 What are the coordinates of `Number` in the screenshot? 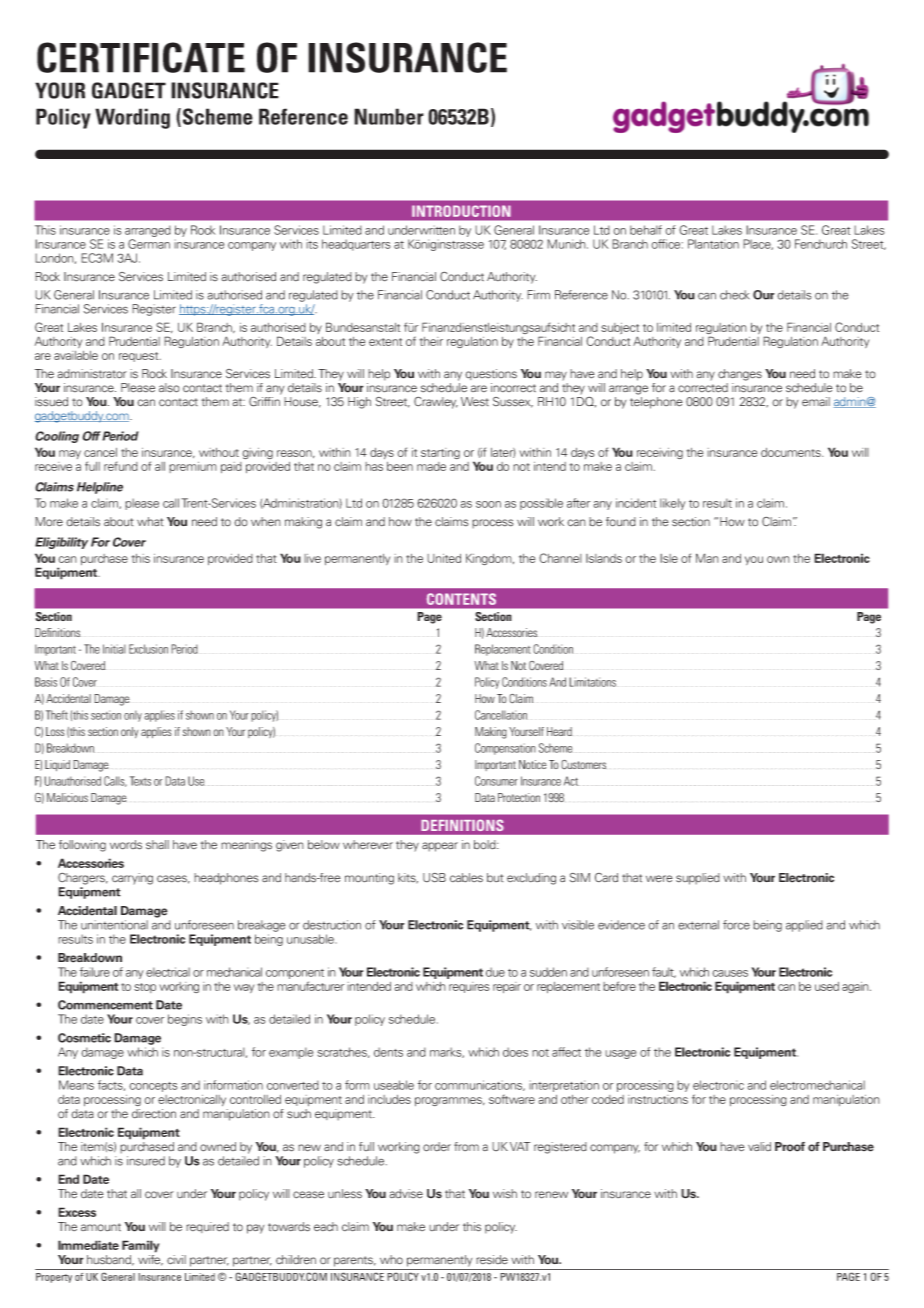 It's located at (389, 116).
